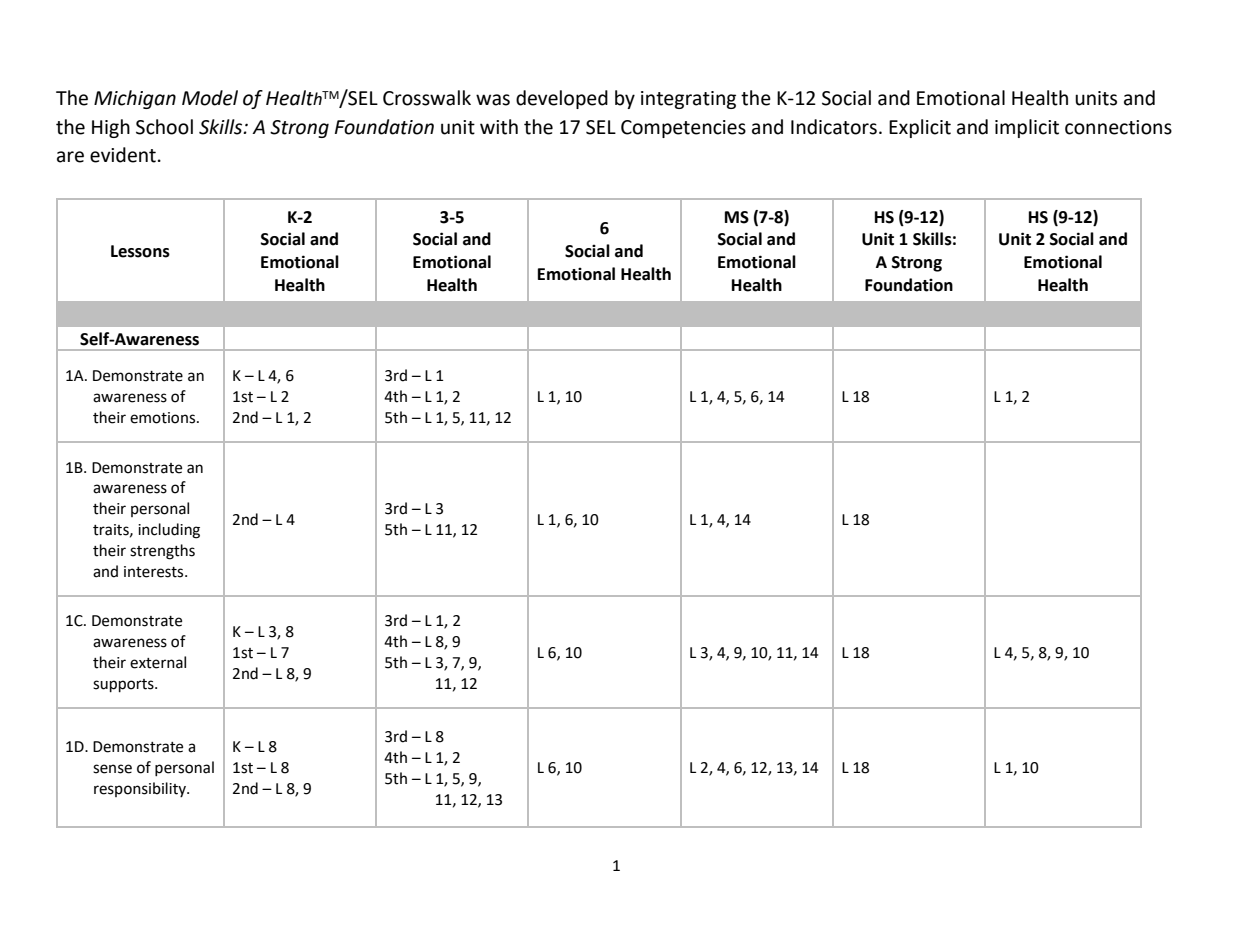 The width and height of the document is (1233, 952). What do you see at coordinates (155, 572) in the document?
I see `interests` at bounding box center [155, 572].
